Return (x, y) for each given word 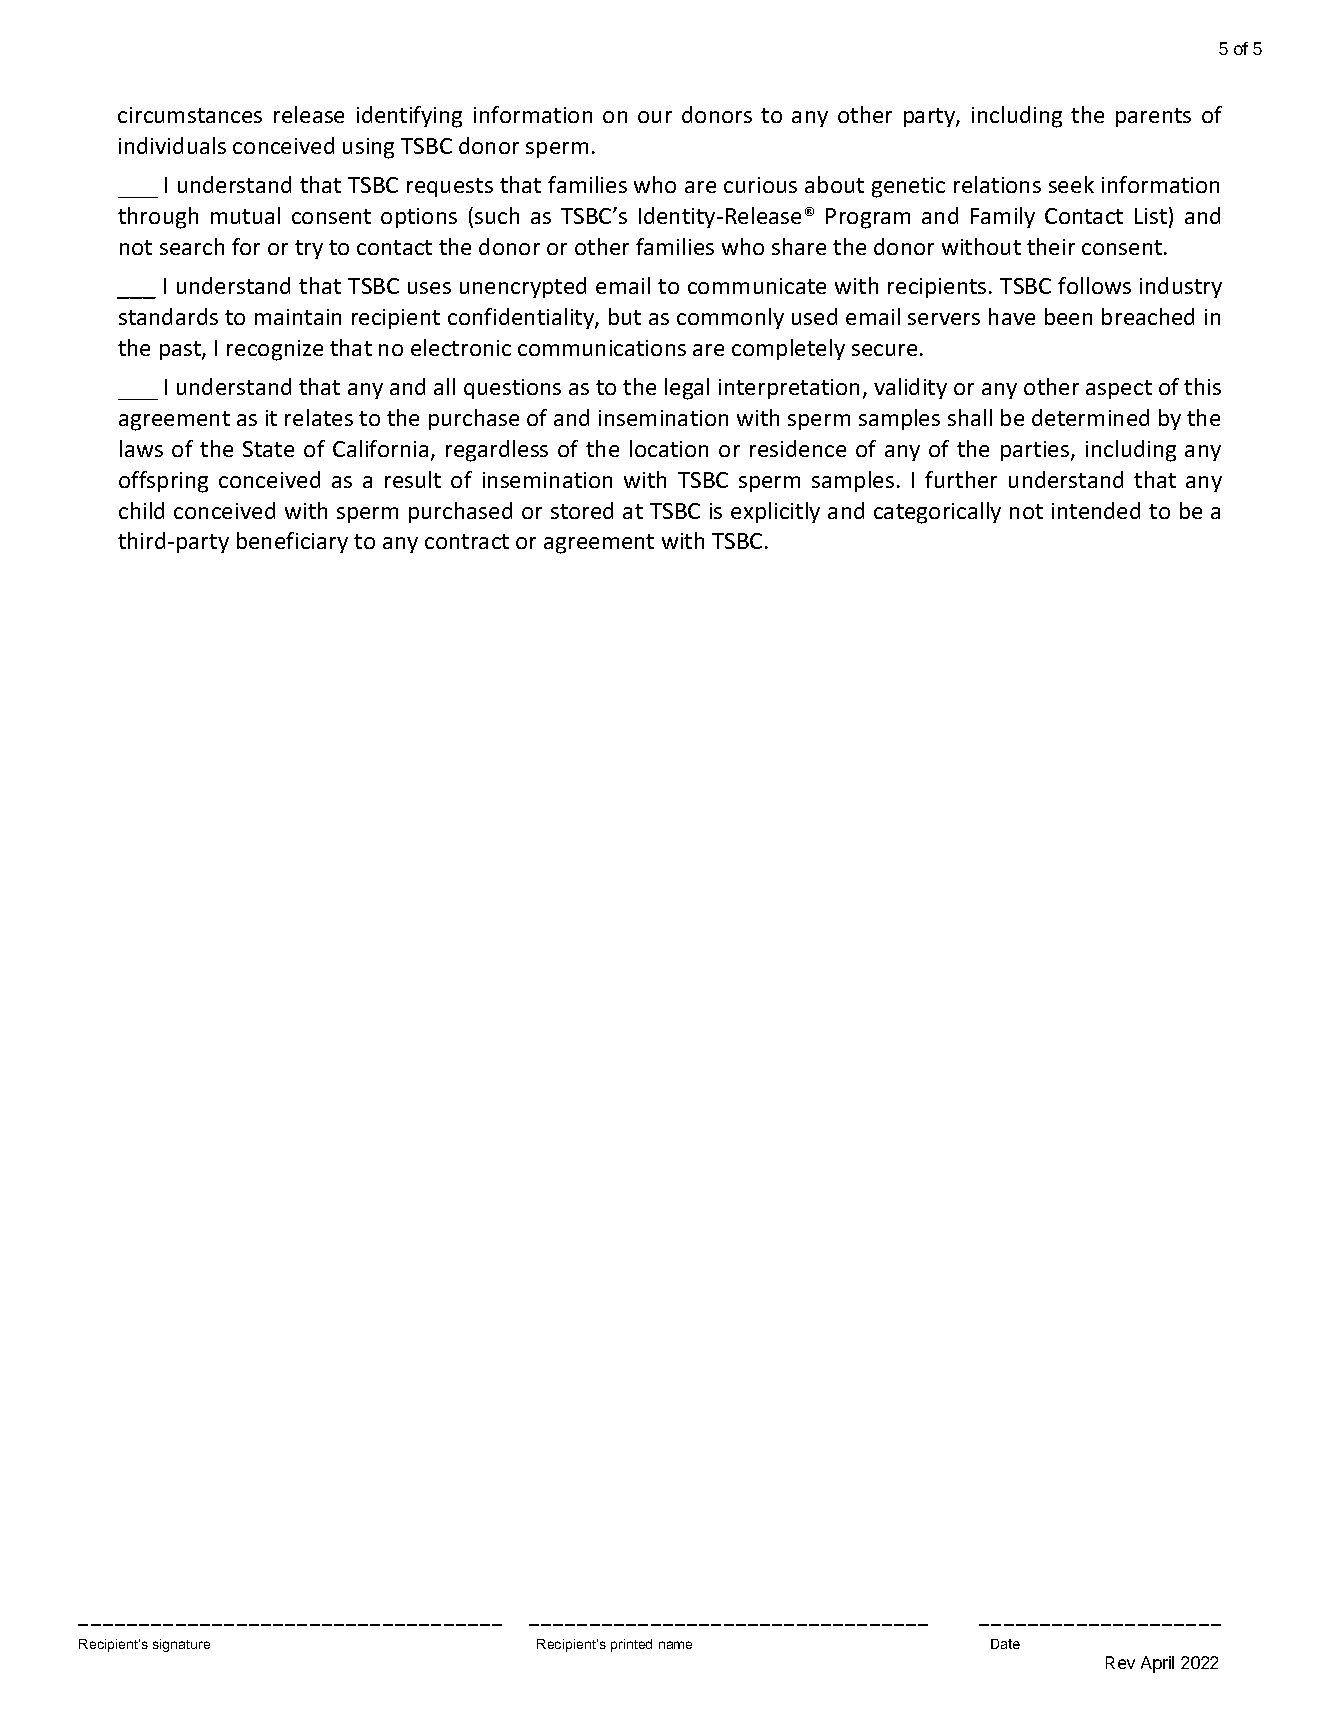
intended (1096, 510)
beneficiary (292, 542)
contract (467, 541)
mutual (245, 215)
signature (181, 1645)
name (675, 1645)
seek (1071, 184)
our (655, 117)
